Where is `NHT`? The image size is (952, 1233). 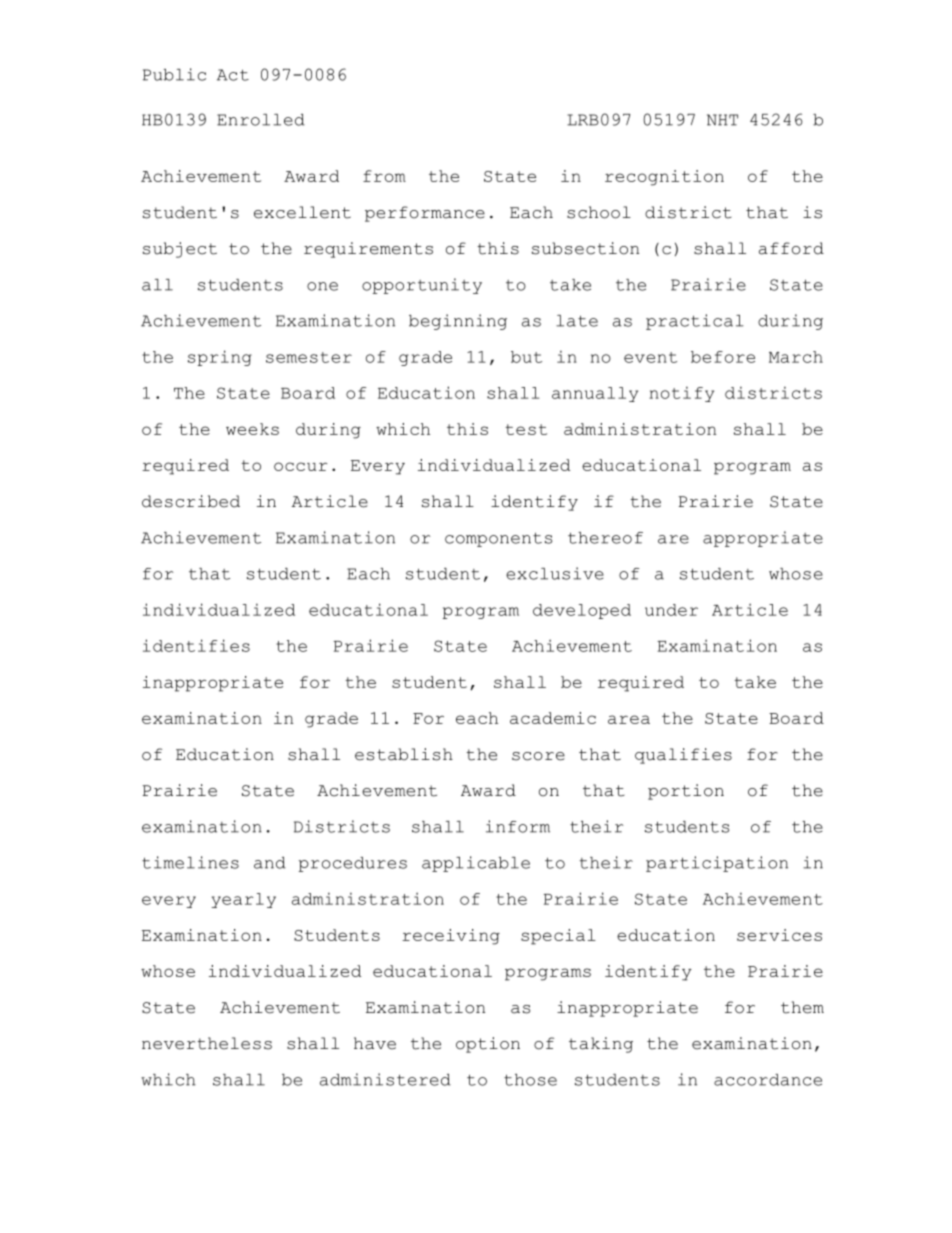
NHT is located at coordinates (722, 120).
